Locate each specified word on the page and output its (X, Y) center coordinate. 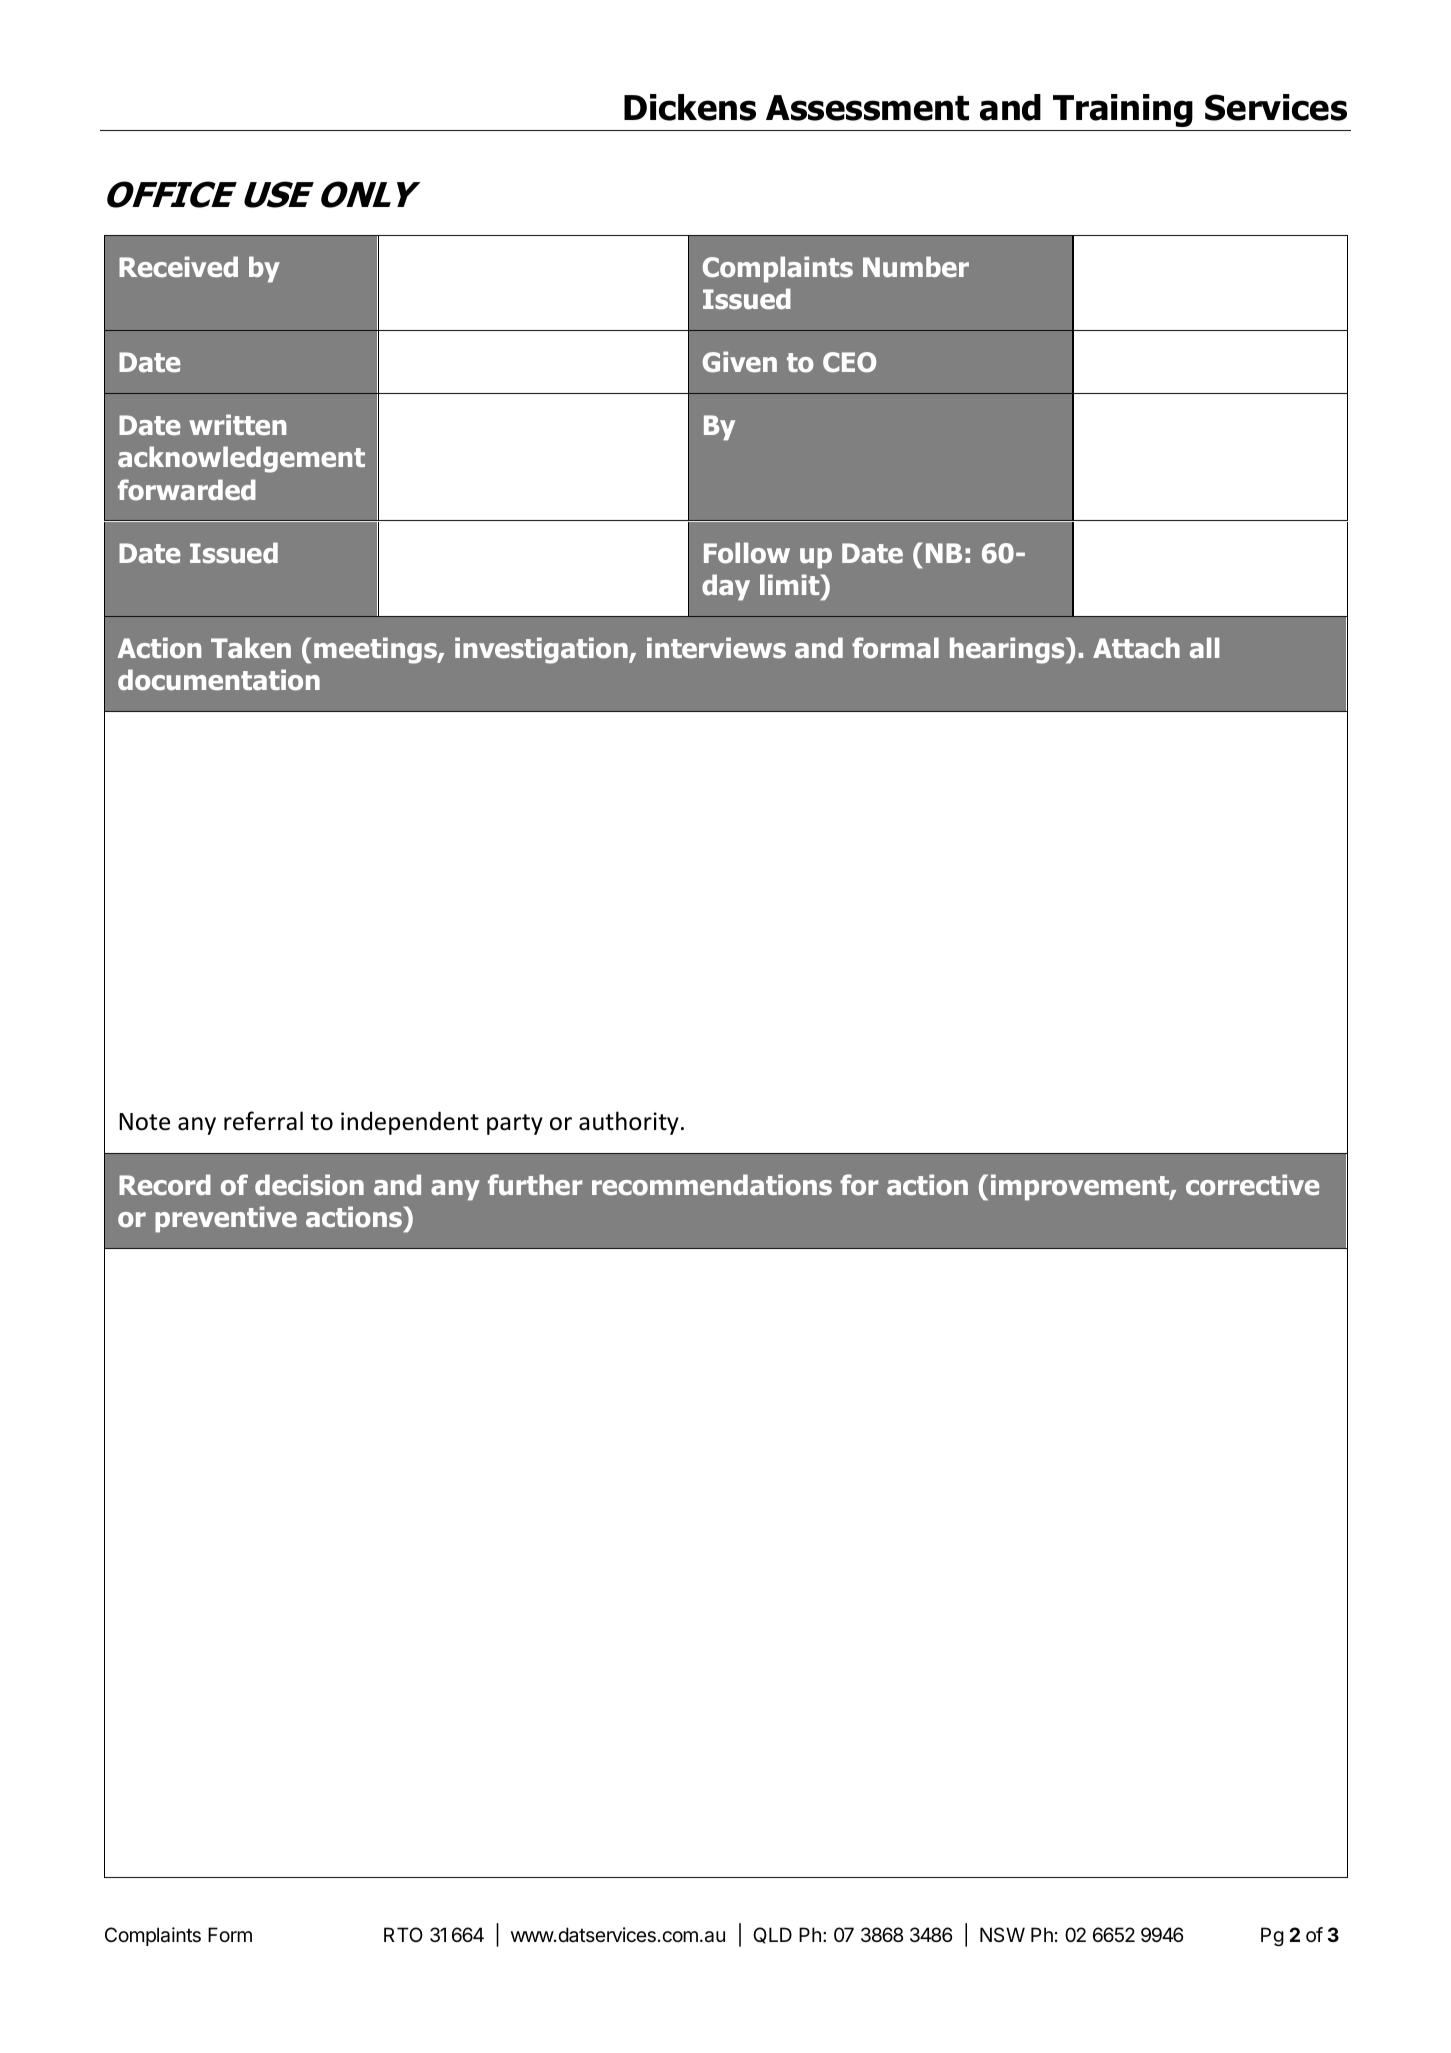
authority (629, 1123)
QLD (772, 1935)
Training (1123, 110)
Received (178, 266)
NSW (1002, 1934)
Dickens (690, 107)
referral (263, 1121)
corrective (1252, 1185)
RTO (403, 1934)
